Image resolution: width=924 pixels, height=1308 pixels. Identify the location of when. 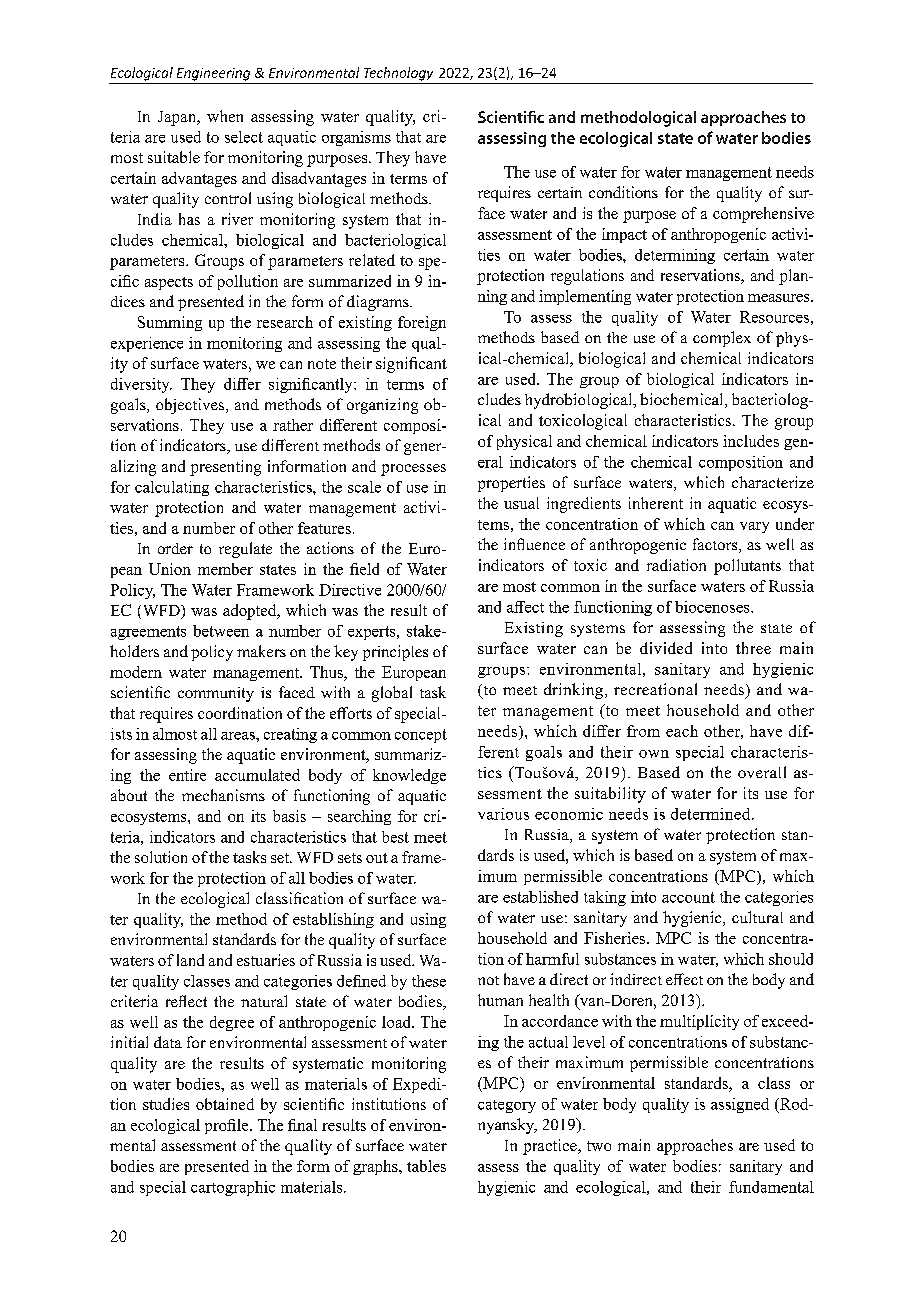
(225, 116).
